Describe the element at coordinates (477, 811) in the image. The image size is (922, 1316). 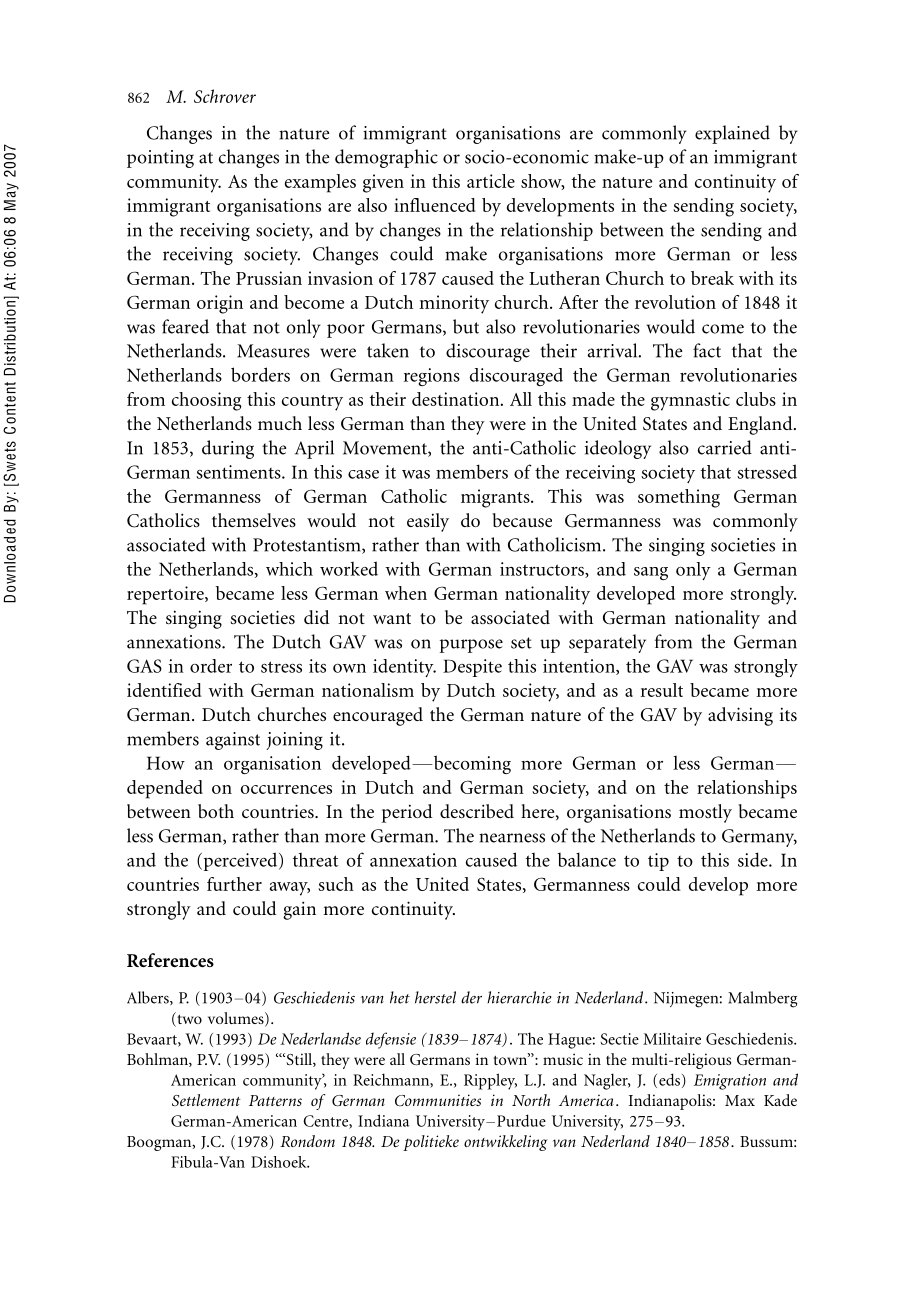
I see `described` at that location.
